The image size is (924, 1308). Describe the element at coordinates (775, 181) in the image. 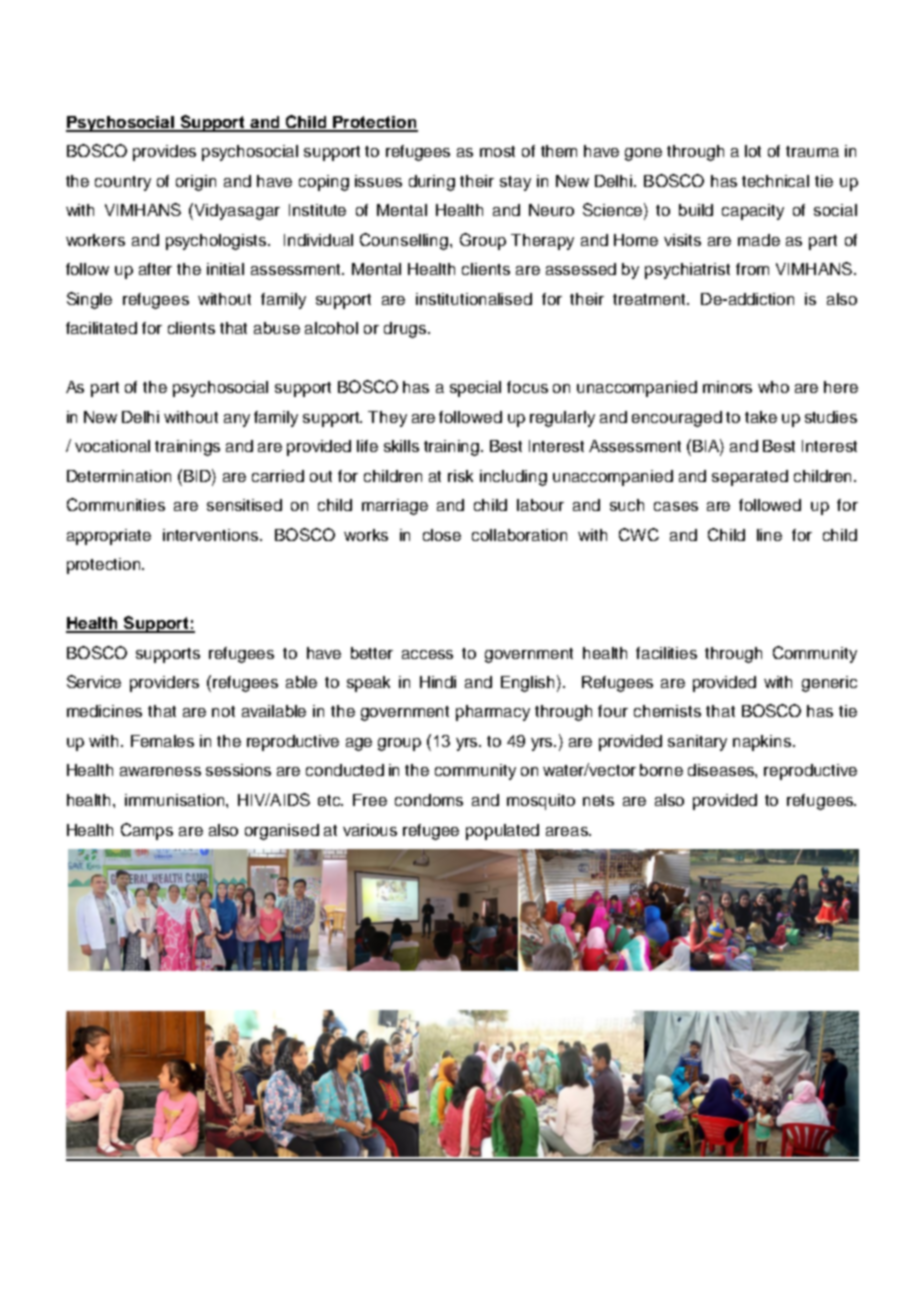

I see `technical` at that location.
